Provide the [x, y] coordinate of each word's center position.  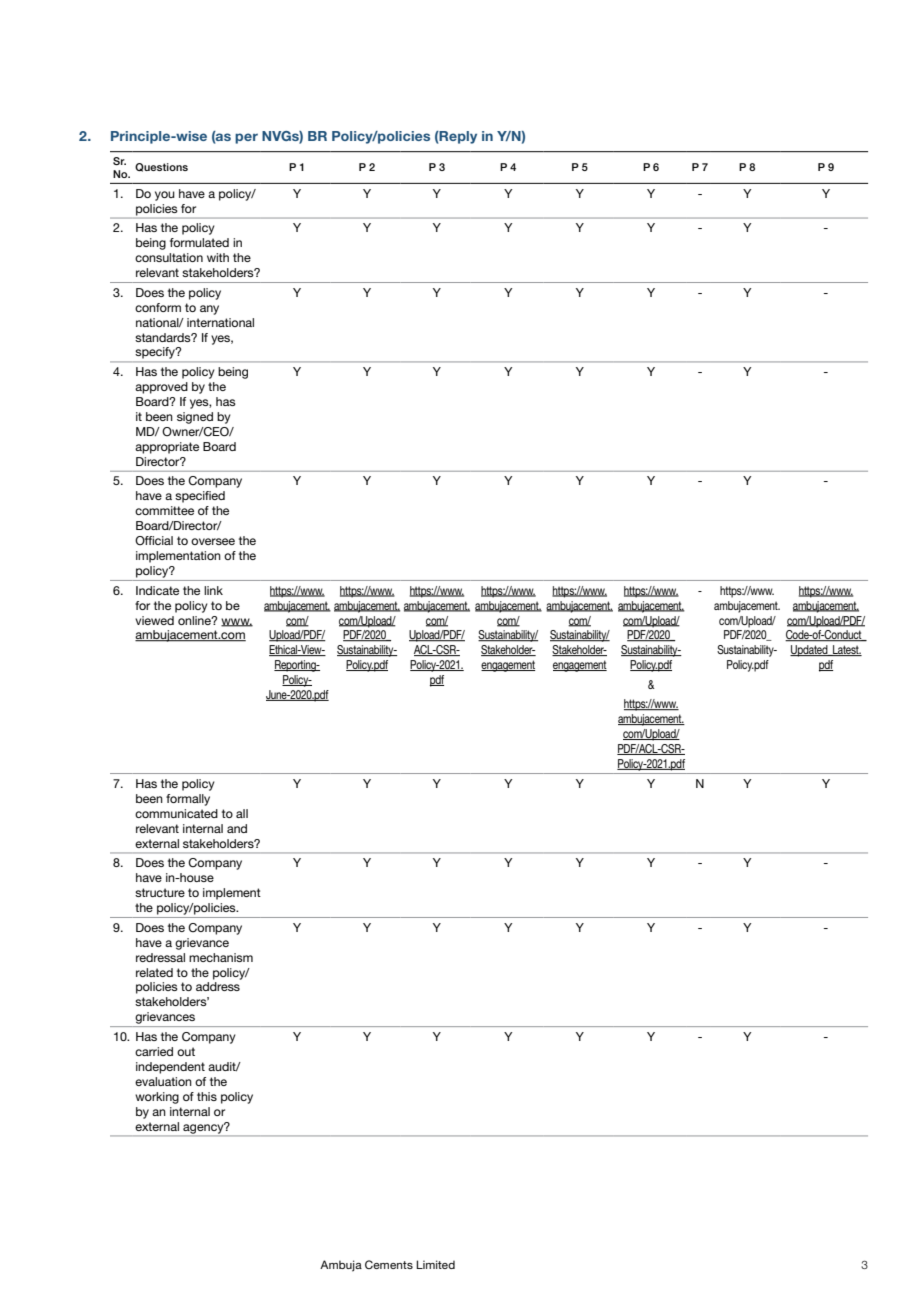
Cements [389, 1264]
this [207, 1096]
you [165, 196]
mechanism [221, 957]
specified [200, 497]
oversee [213, 541]
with [218, 257]
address [218, 986]
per [246, 138]
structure [160, 892]
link [213, 590]
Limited [435, 1264]
